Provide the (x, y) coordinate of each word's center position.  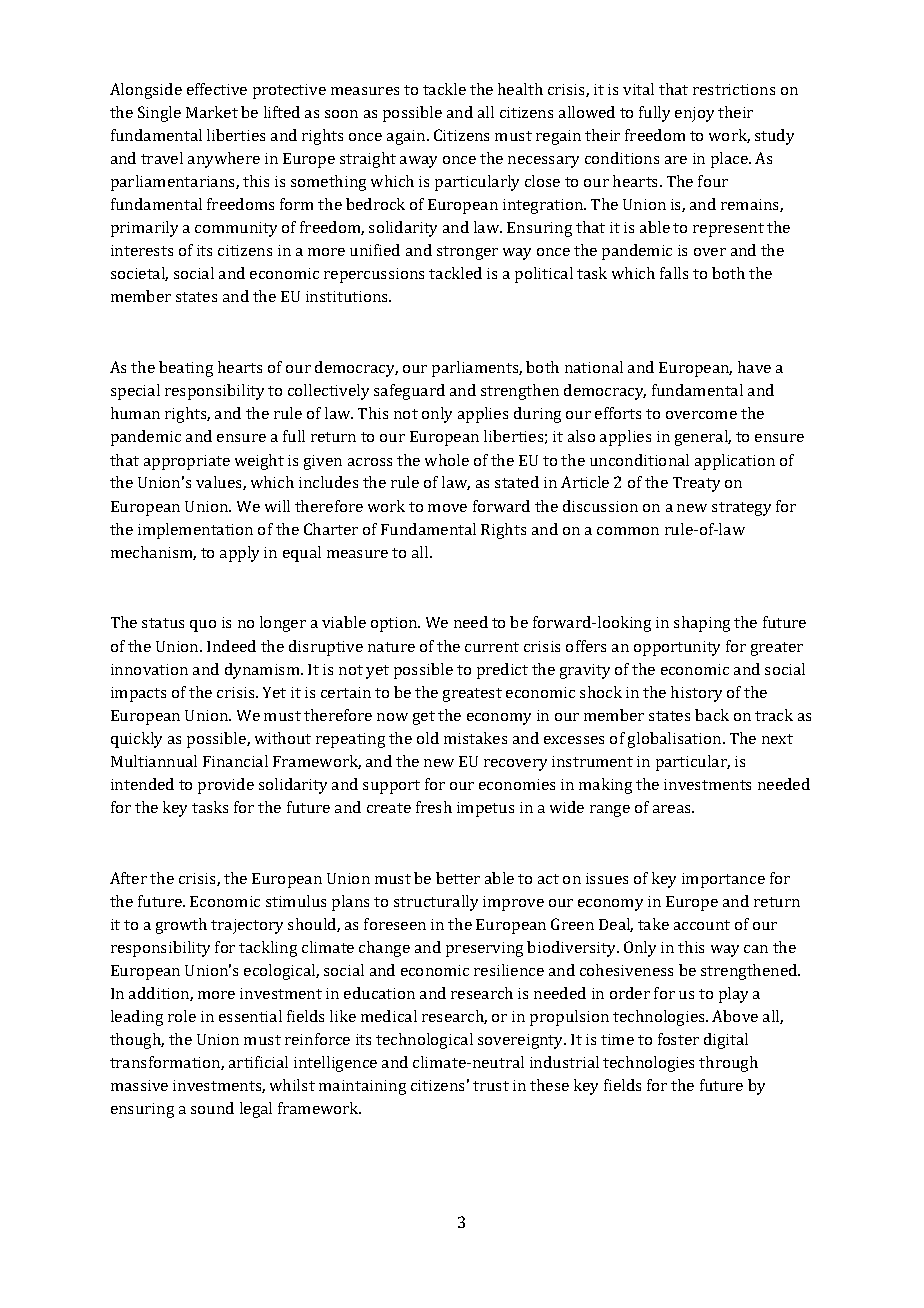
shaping (702, 624)
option (395, 624)
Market (212, 112)
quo (203, 626)
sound (212, 1108)
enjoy (694, 114)
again (407, 137)
